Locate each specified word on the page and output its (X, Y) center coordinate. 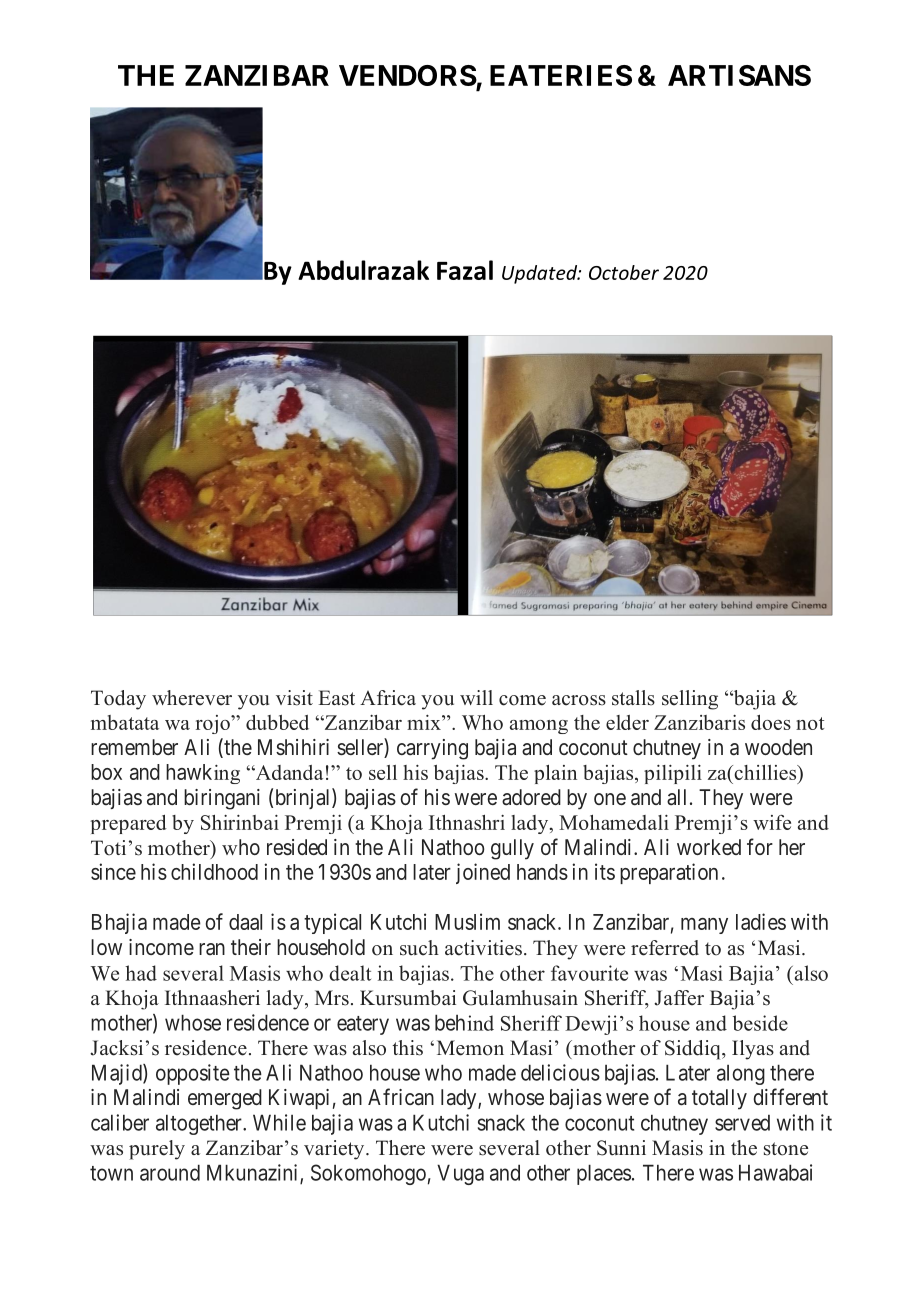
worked (709, 847)
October (624, 272)
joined (483, 873)
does (771, 722)
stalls (633, 698)
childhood (214, 871)
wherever (192, 698)
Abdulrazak (363, 270)
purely (157, 1150)
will (476, 697)
